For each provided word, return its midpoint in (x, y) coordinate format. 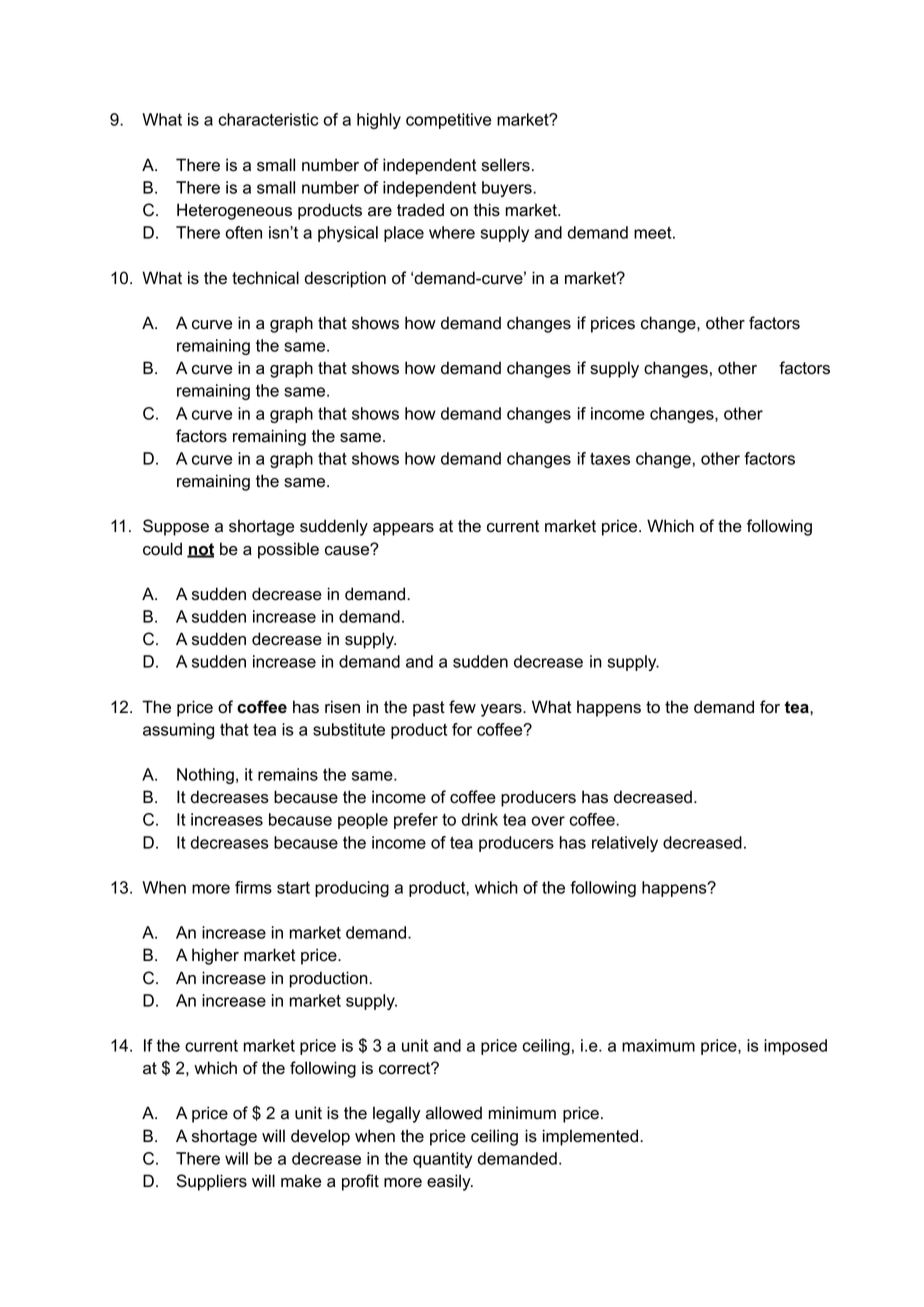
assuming (178, 731)
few (462, 707)
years (502, 710)
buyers (508, 189)
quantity (442, 1160)
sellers (506, 165)
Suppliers (212, 1182)
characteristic (268, 119)
